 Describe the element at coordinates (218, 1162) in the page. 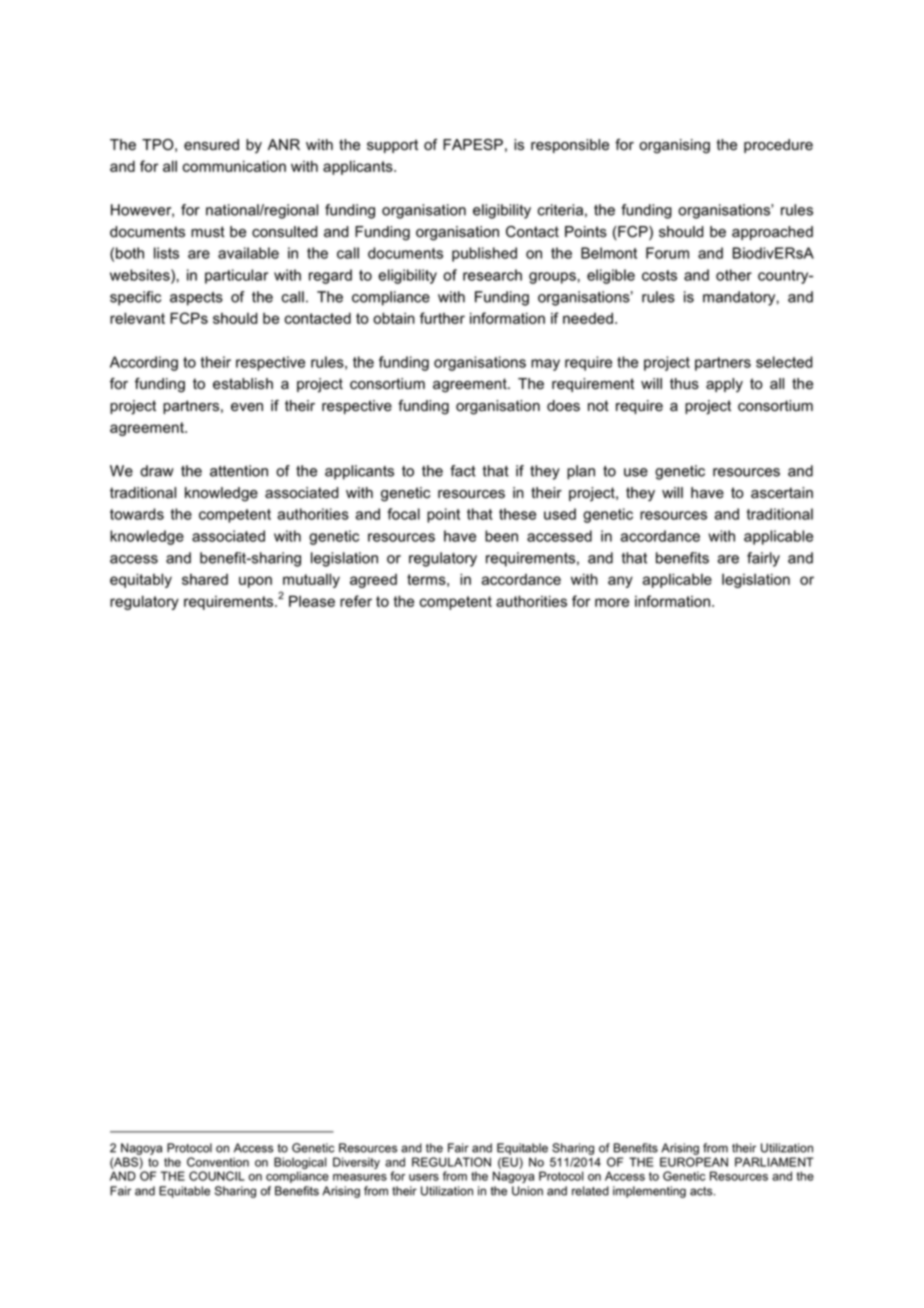

I see `Convention` at that location.
